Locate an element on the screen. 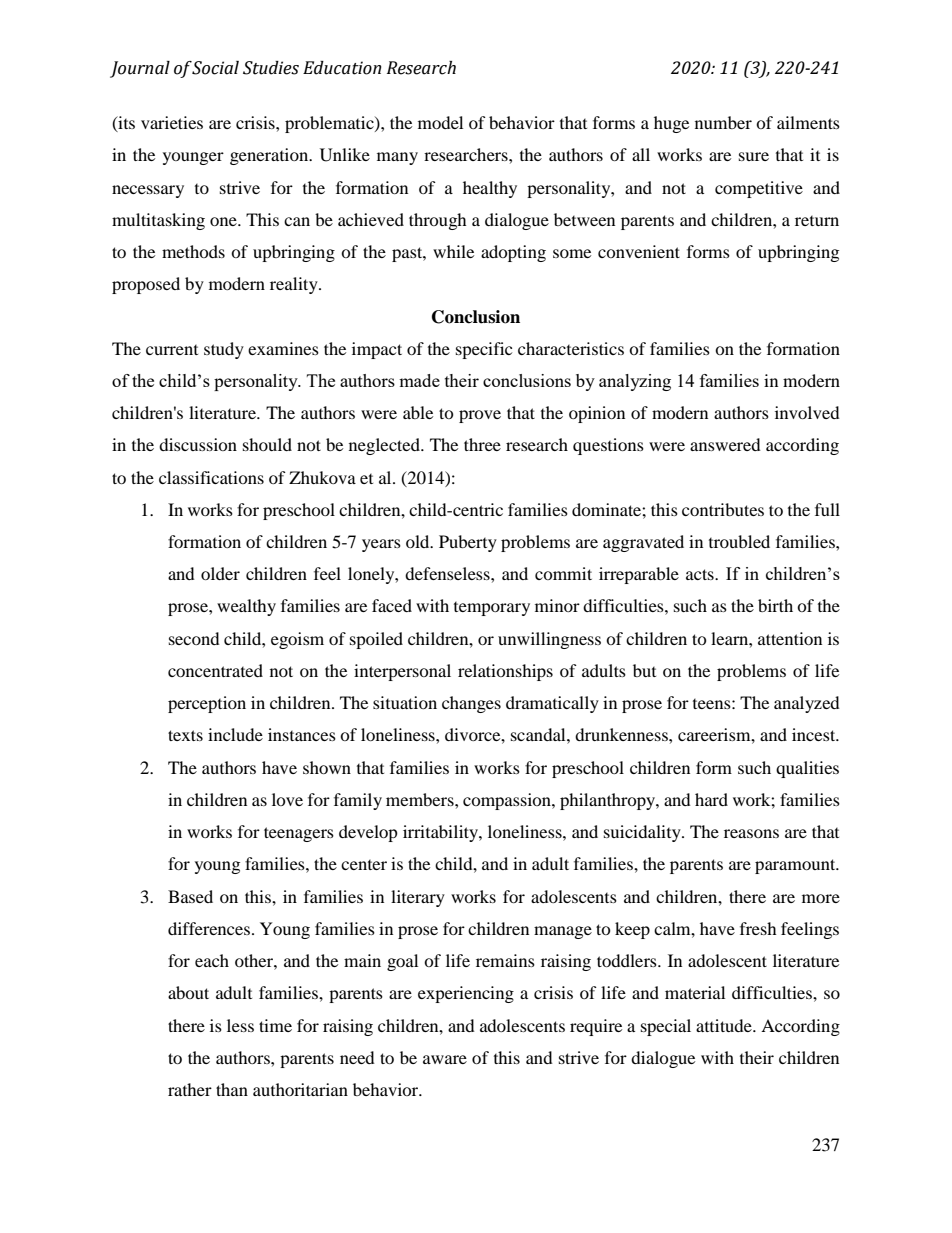 This screenshot has width=952, height=1233. number is located at coordinates (723, 122).
